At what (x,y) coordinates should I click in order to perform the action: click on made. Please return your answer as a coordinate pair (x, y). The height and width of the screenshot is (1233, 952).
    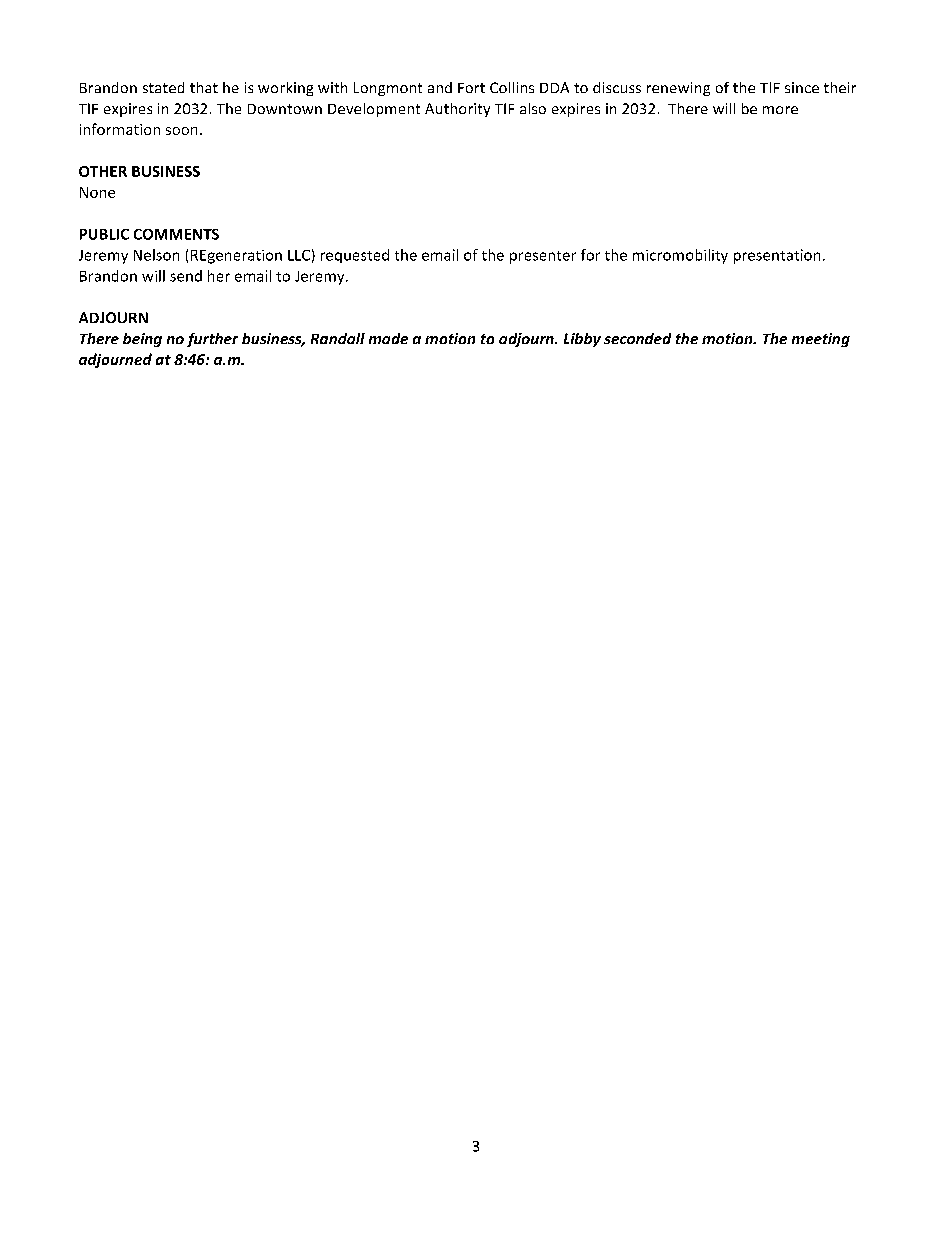
    Looking at the image, I should click on (388, 338).
